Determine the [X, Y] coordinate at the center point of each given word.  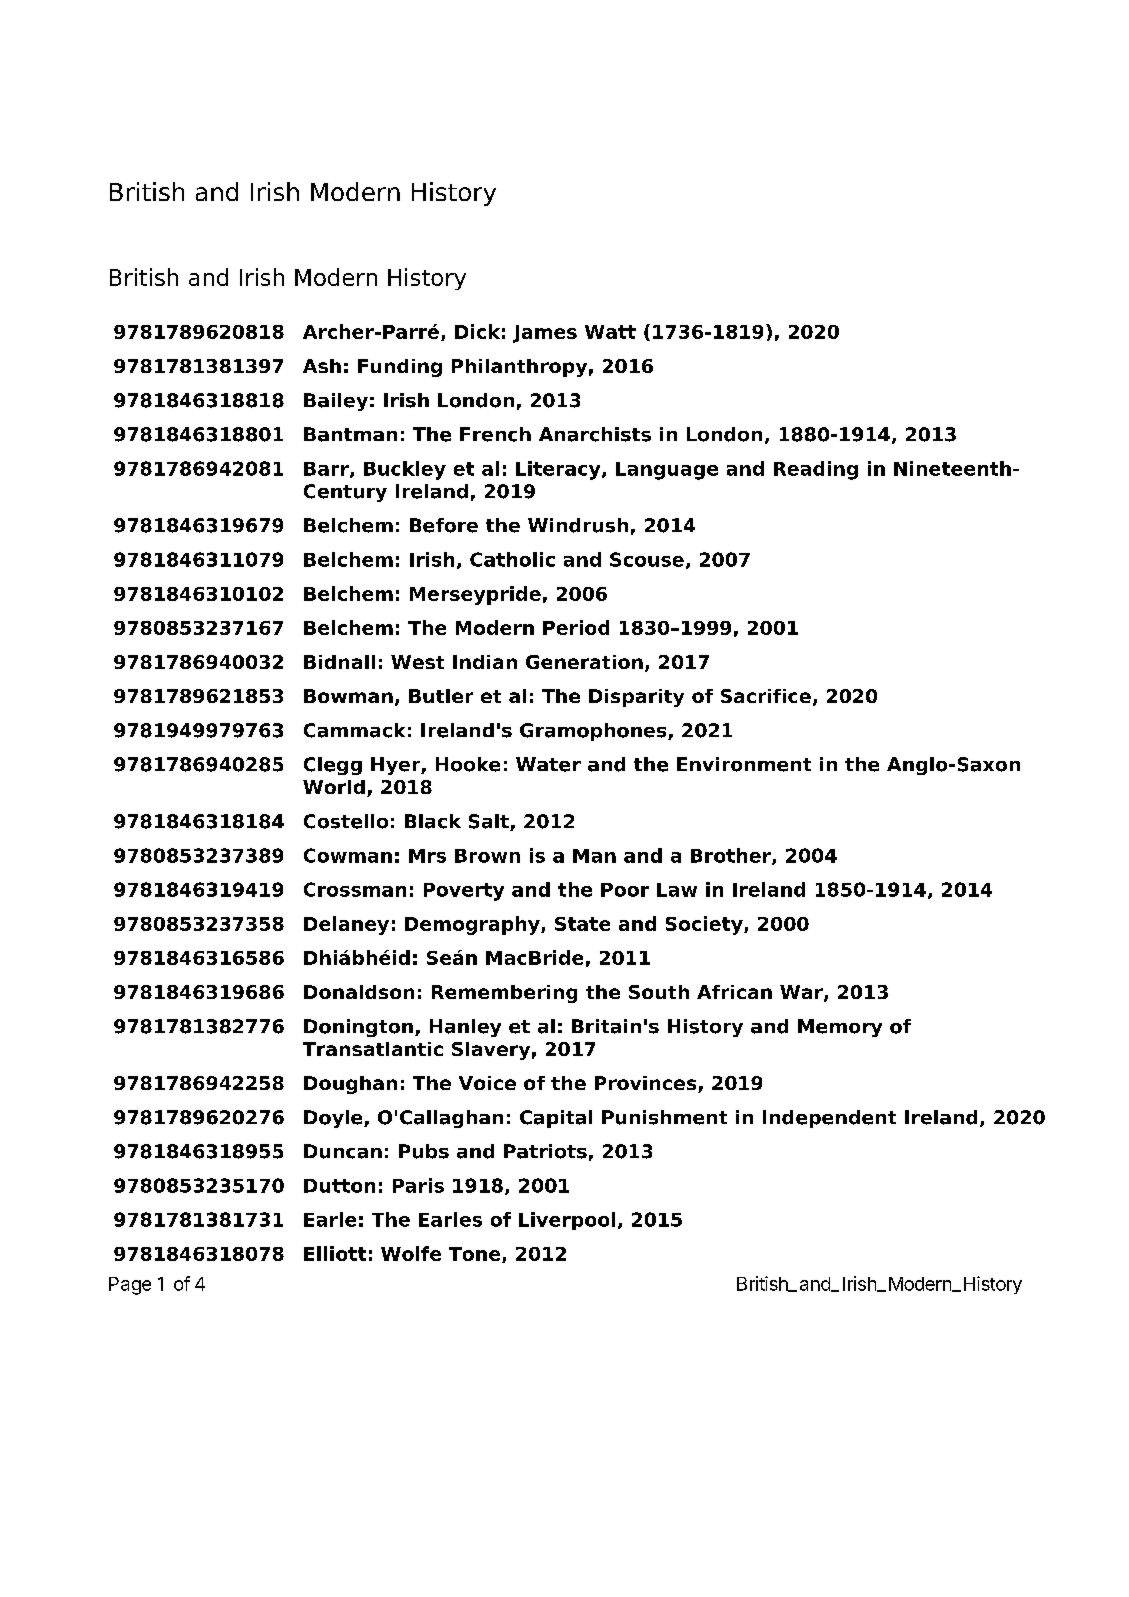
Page [130, 1286]
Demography [473, 925]
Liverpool [567, 1221]
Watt [610, 332]
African [734, 992]
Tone [476, 1255]
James [545, 334]
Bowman [348, 696]
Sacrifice [766, 696]
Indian [485, 662]
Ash [322, 366]
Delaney [346, 925]
